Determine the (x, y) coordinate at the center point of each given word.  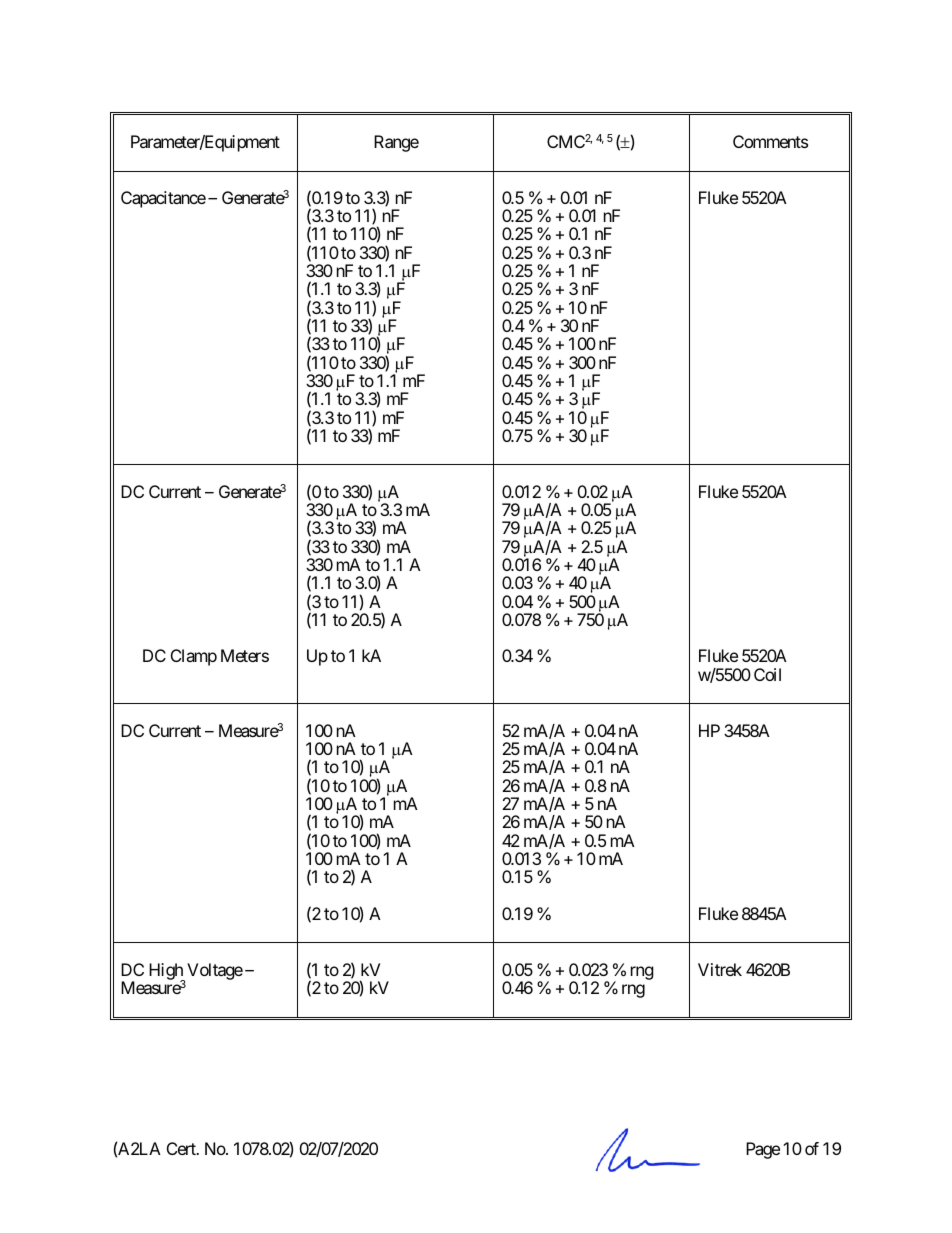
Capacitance (163, 199)
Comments (770, 141)
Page (763, 1150)
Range (396, 143)
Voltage (215, 971)
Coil (767, 674)
